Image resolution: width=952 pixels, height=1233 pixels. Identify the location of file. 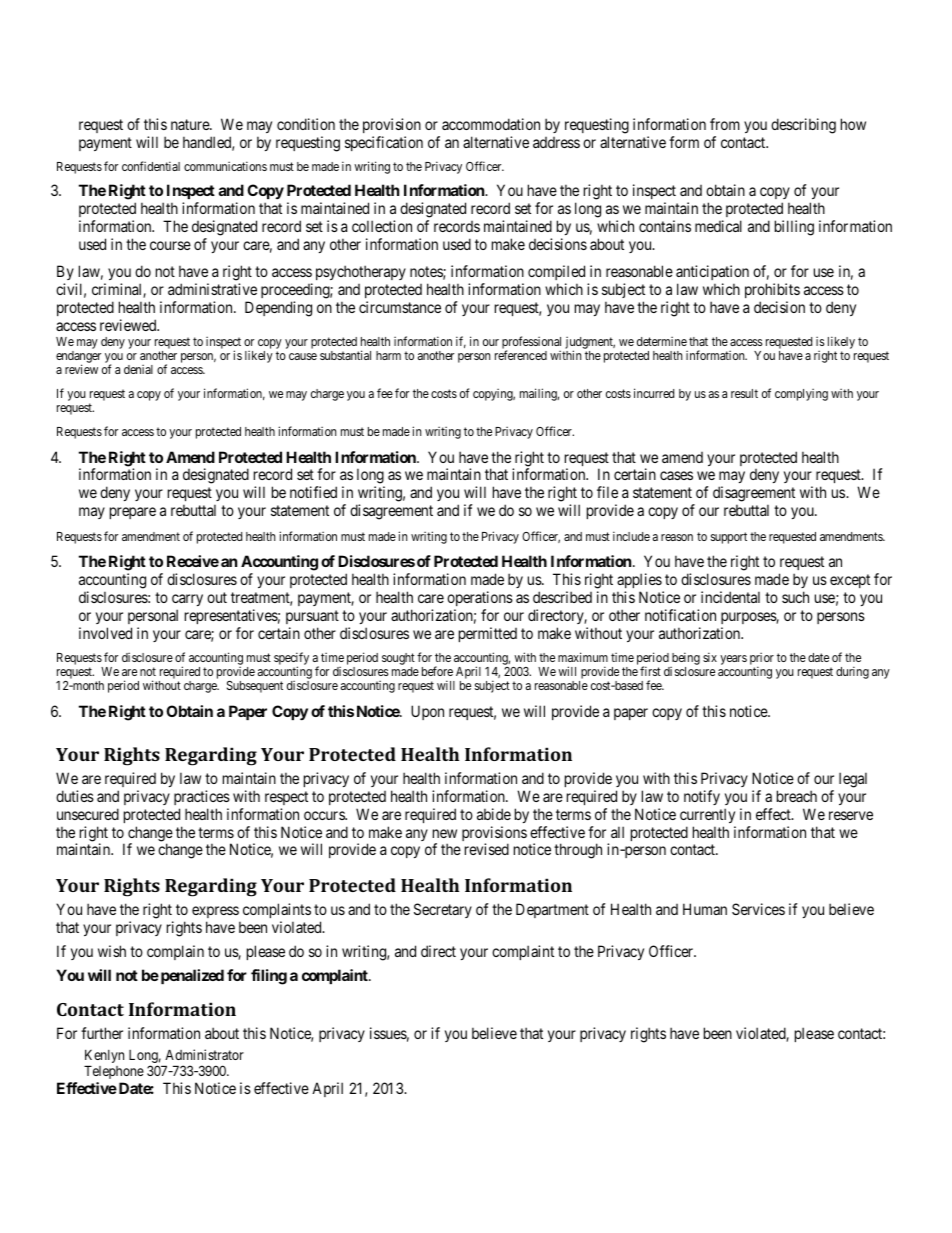
(607, 492).
